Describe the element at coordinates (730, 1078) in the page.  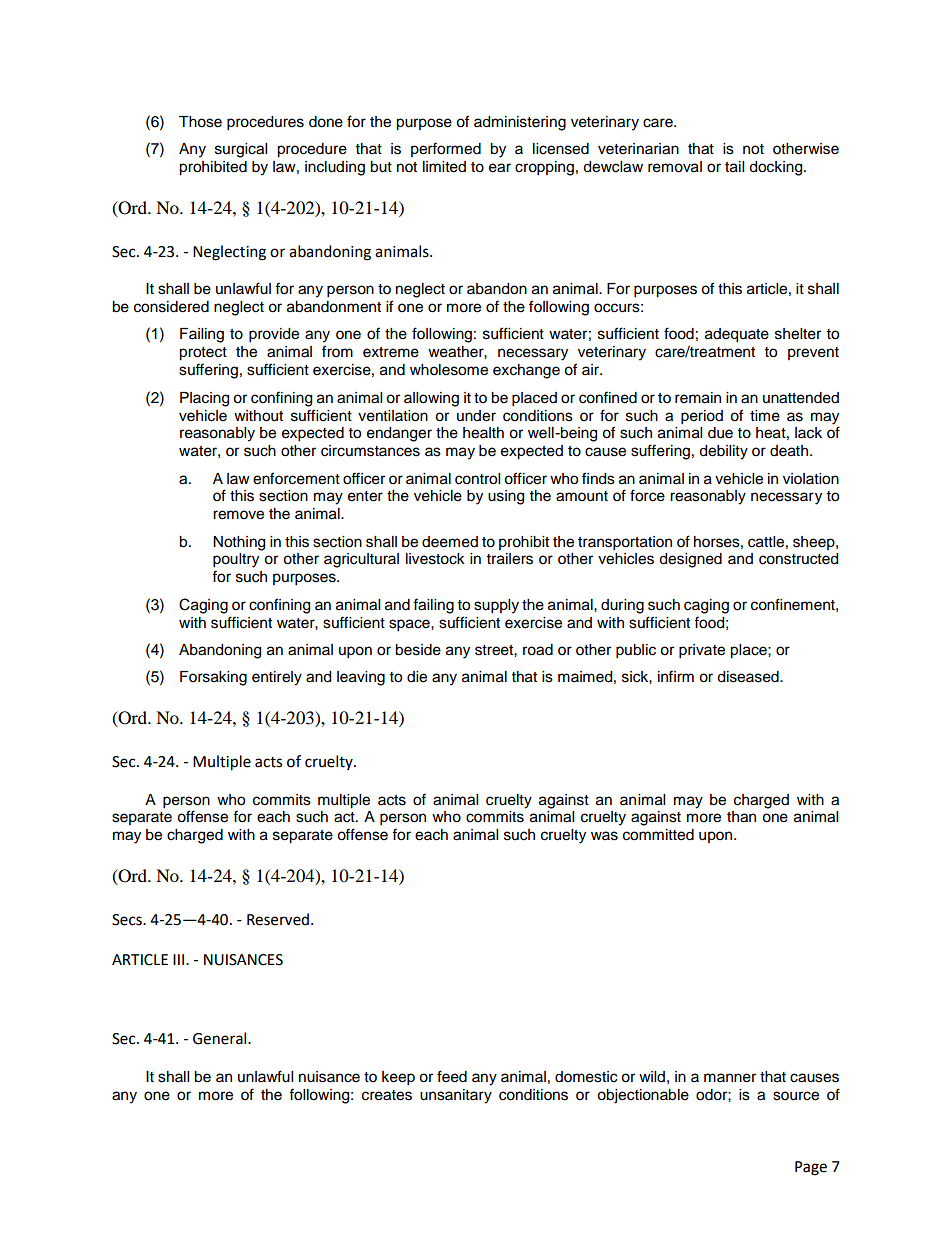
I see `manner` at that location.
